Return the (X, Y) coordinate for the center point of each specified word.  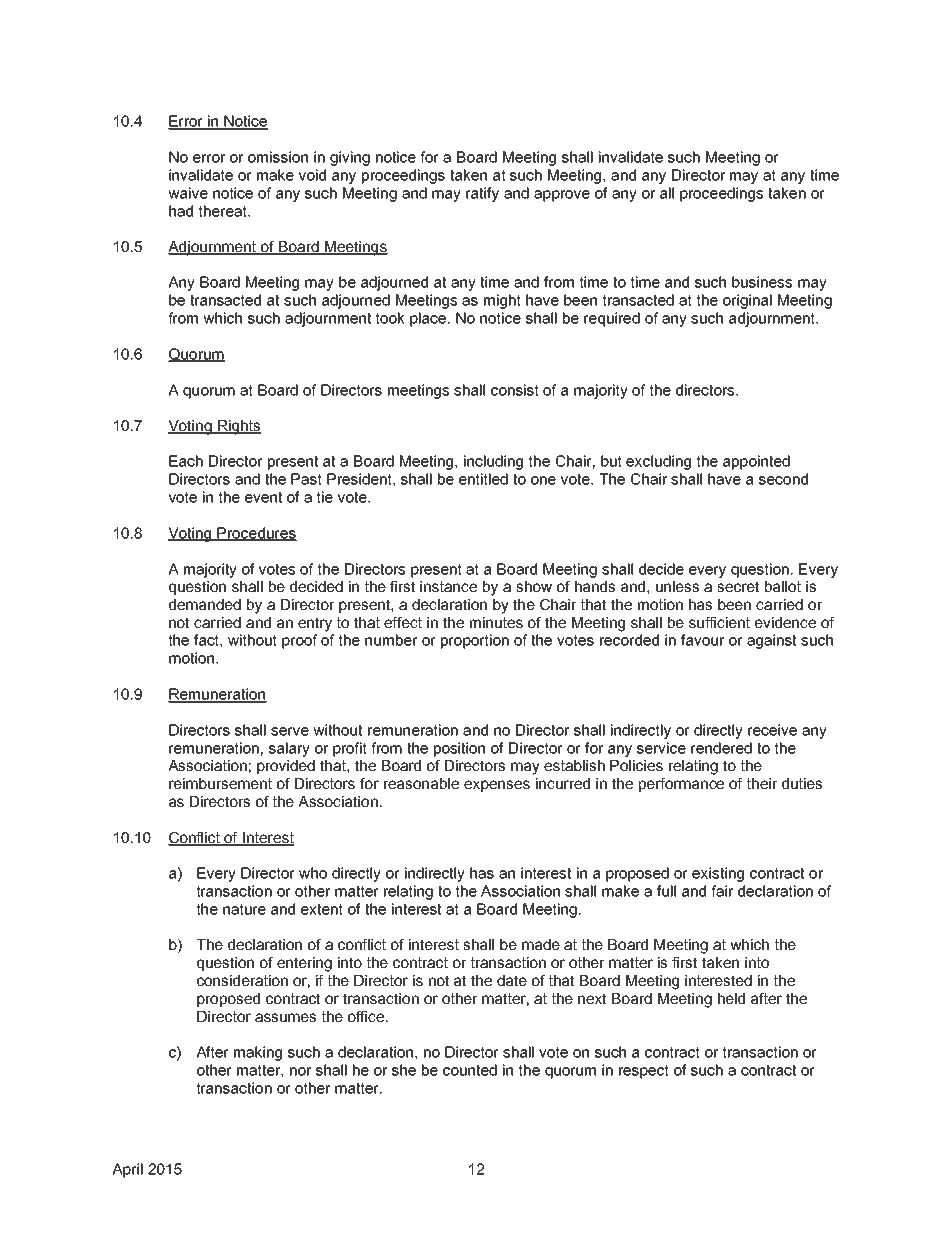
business (762, 282)
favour (702, 640)
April (127, 1170)
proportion (475, 641)
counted (470, 1070)
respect (644, 1072)
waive (188, 193)
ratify (482, 194)
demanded (205, 604)
